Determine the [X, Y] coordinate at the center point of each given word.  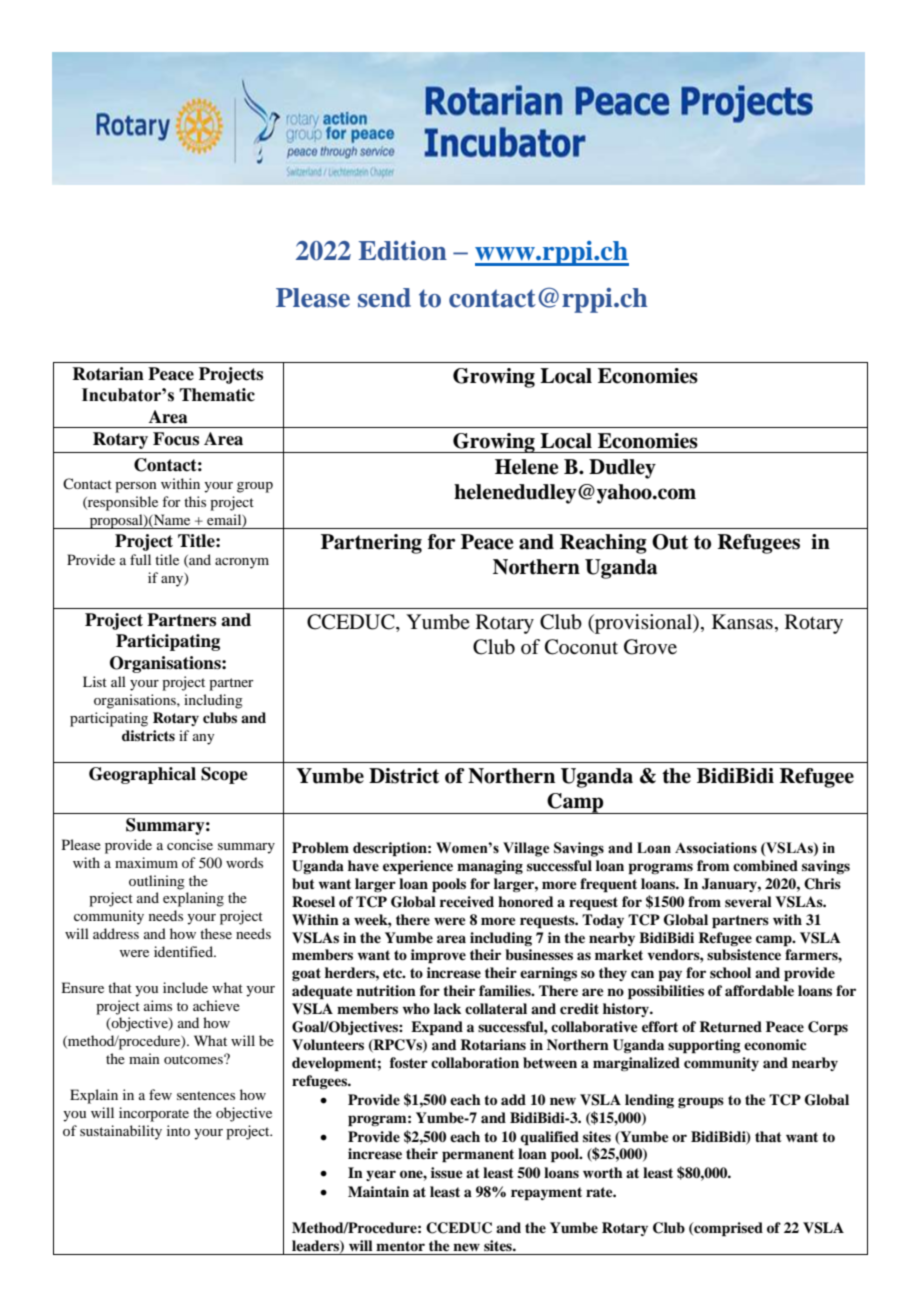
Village [526, 849]
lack [447, 1008]
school [730, 972]
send [384, 298]
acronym [242, 563]
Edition [403, 251]
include [185, 987]
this [195, 501]
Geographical [142, 775]
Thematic [217, 395]
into [178, 1130]
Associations [716, 848]
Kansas [742, 622]
